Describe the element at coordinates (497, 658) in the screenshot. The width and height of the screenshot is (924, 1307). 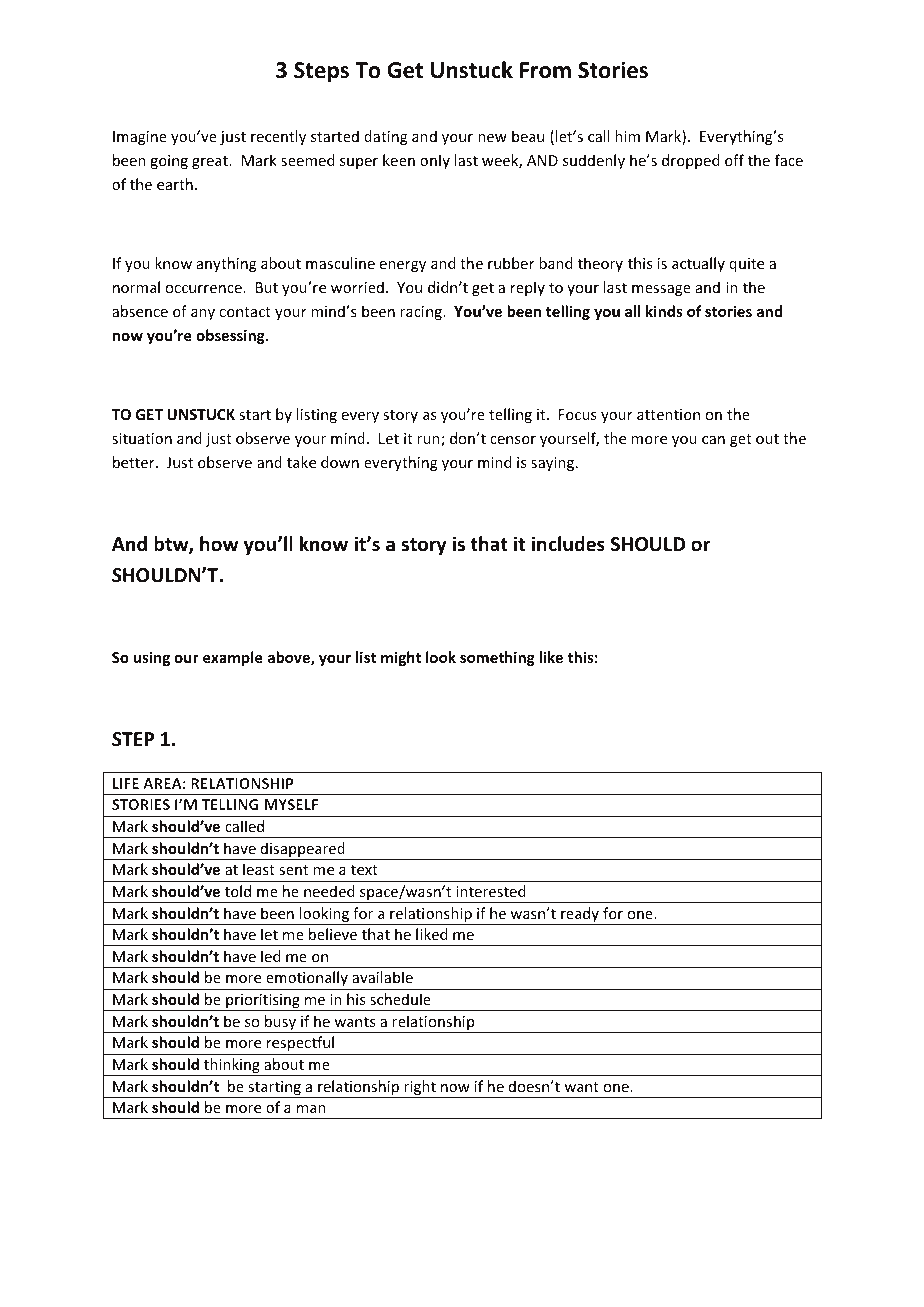
I see `something` at that location.
